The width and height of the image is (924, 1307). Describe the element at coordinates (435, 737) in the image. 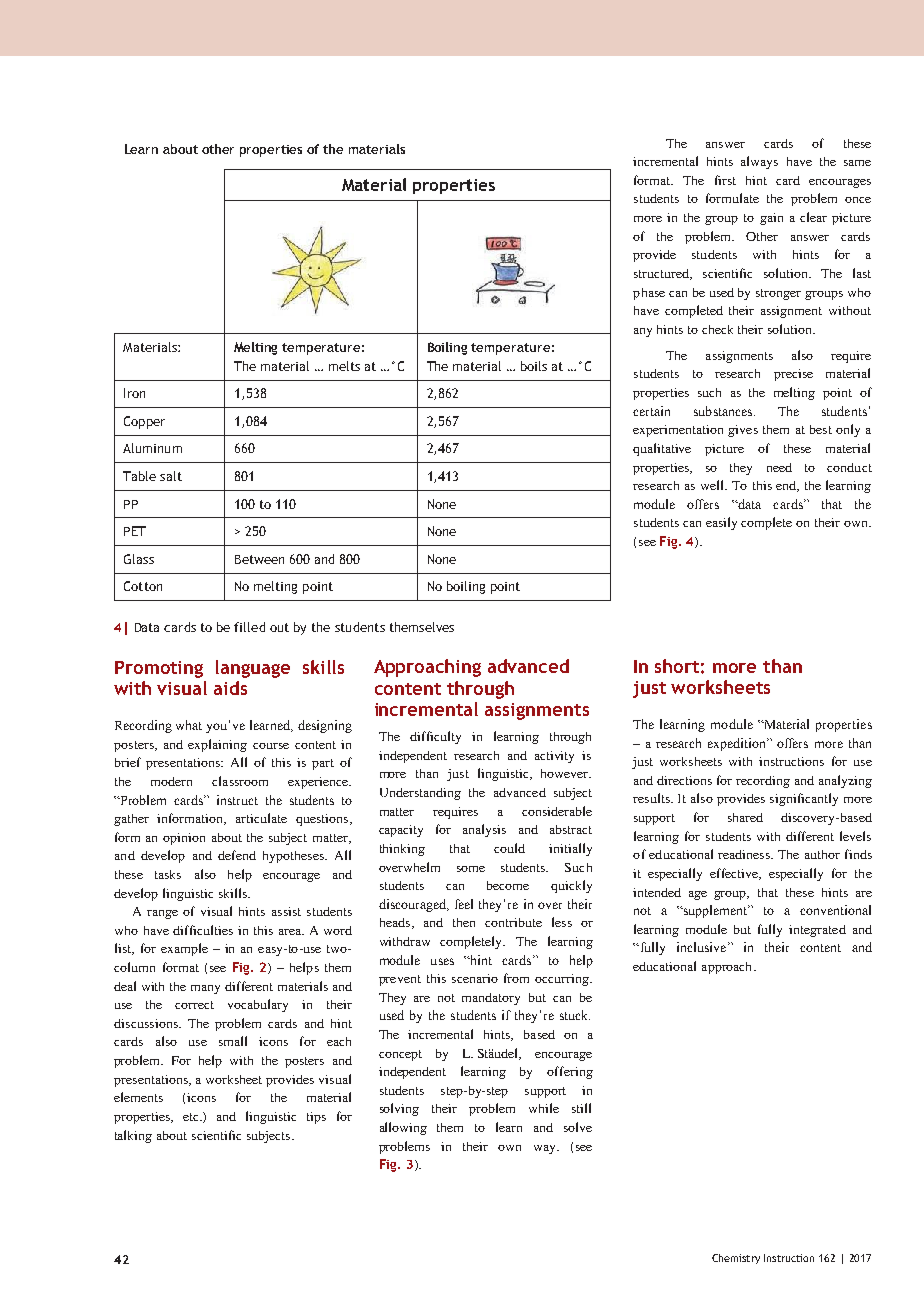

I see `difficulty` at that location.
